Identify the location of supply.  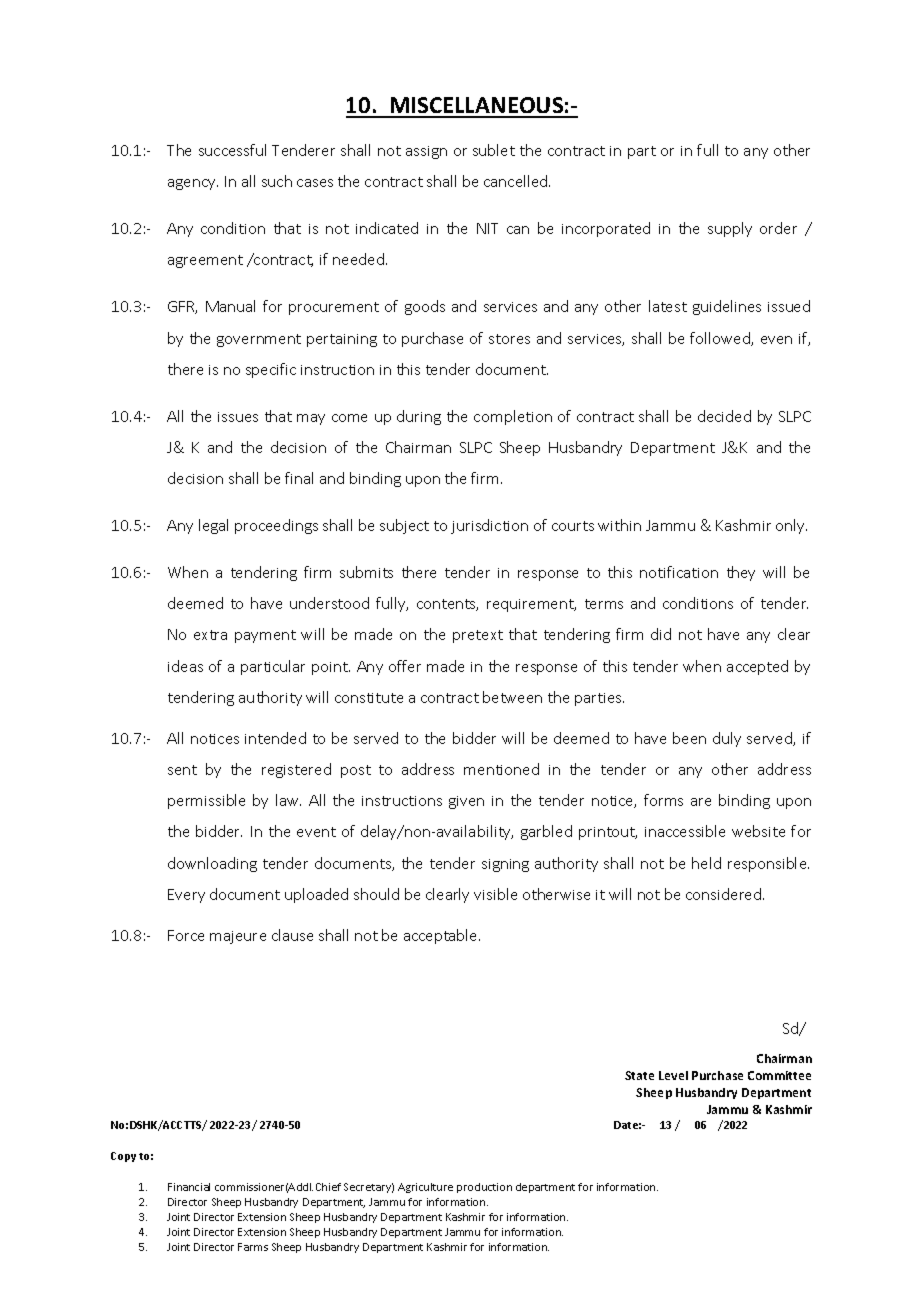
(730, 229).
